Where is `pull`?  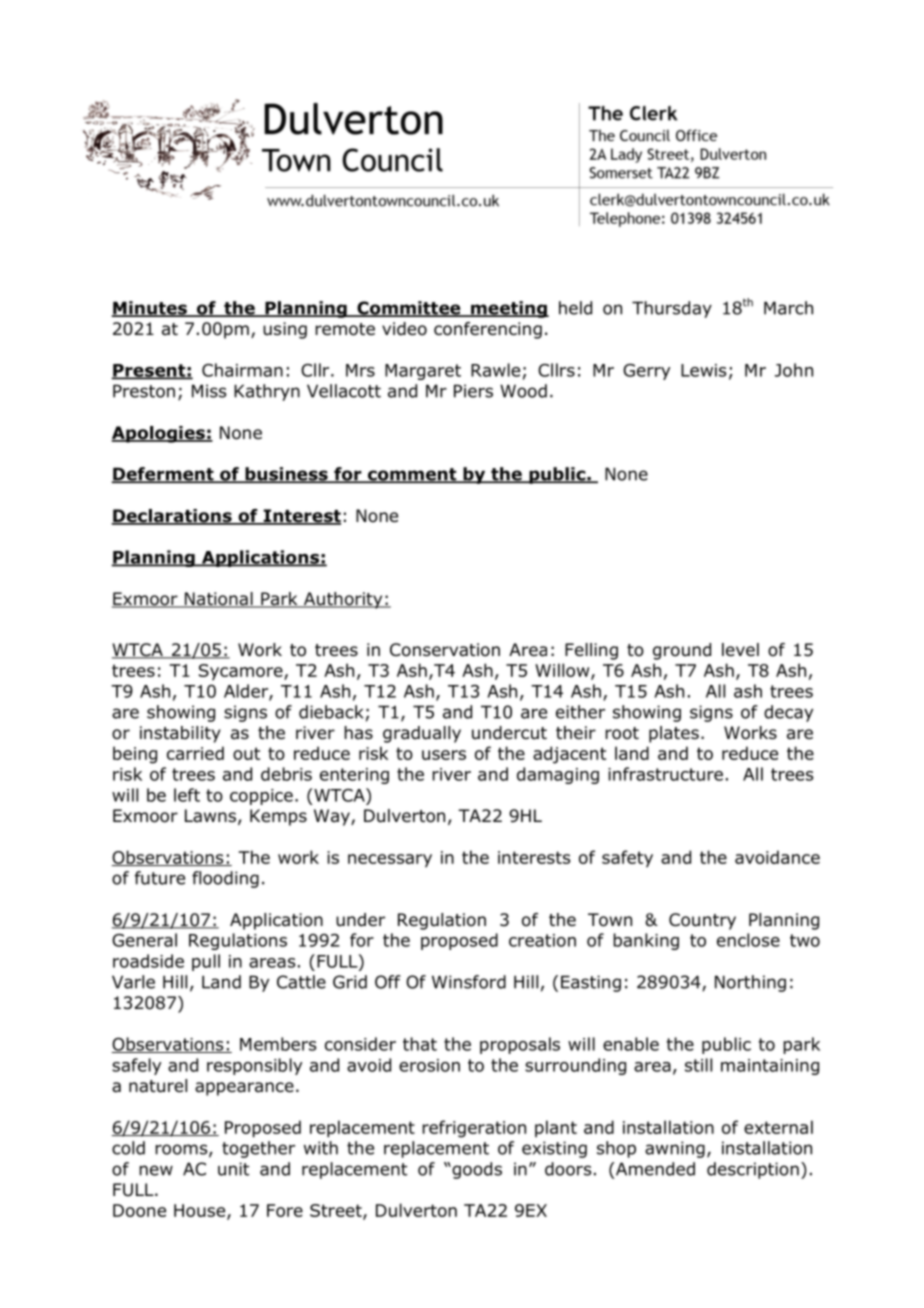
pull is located at coordinates (206, 962).
